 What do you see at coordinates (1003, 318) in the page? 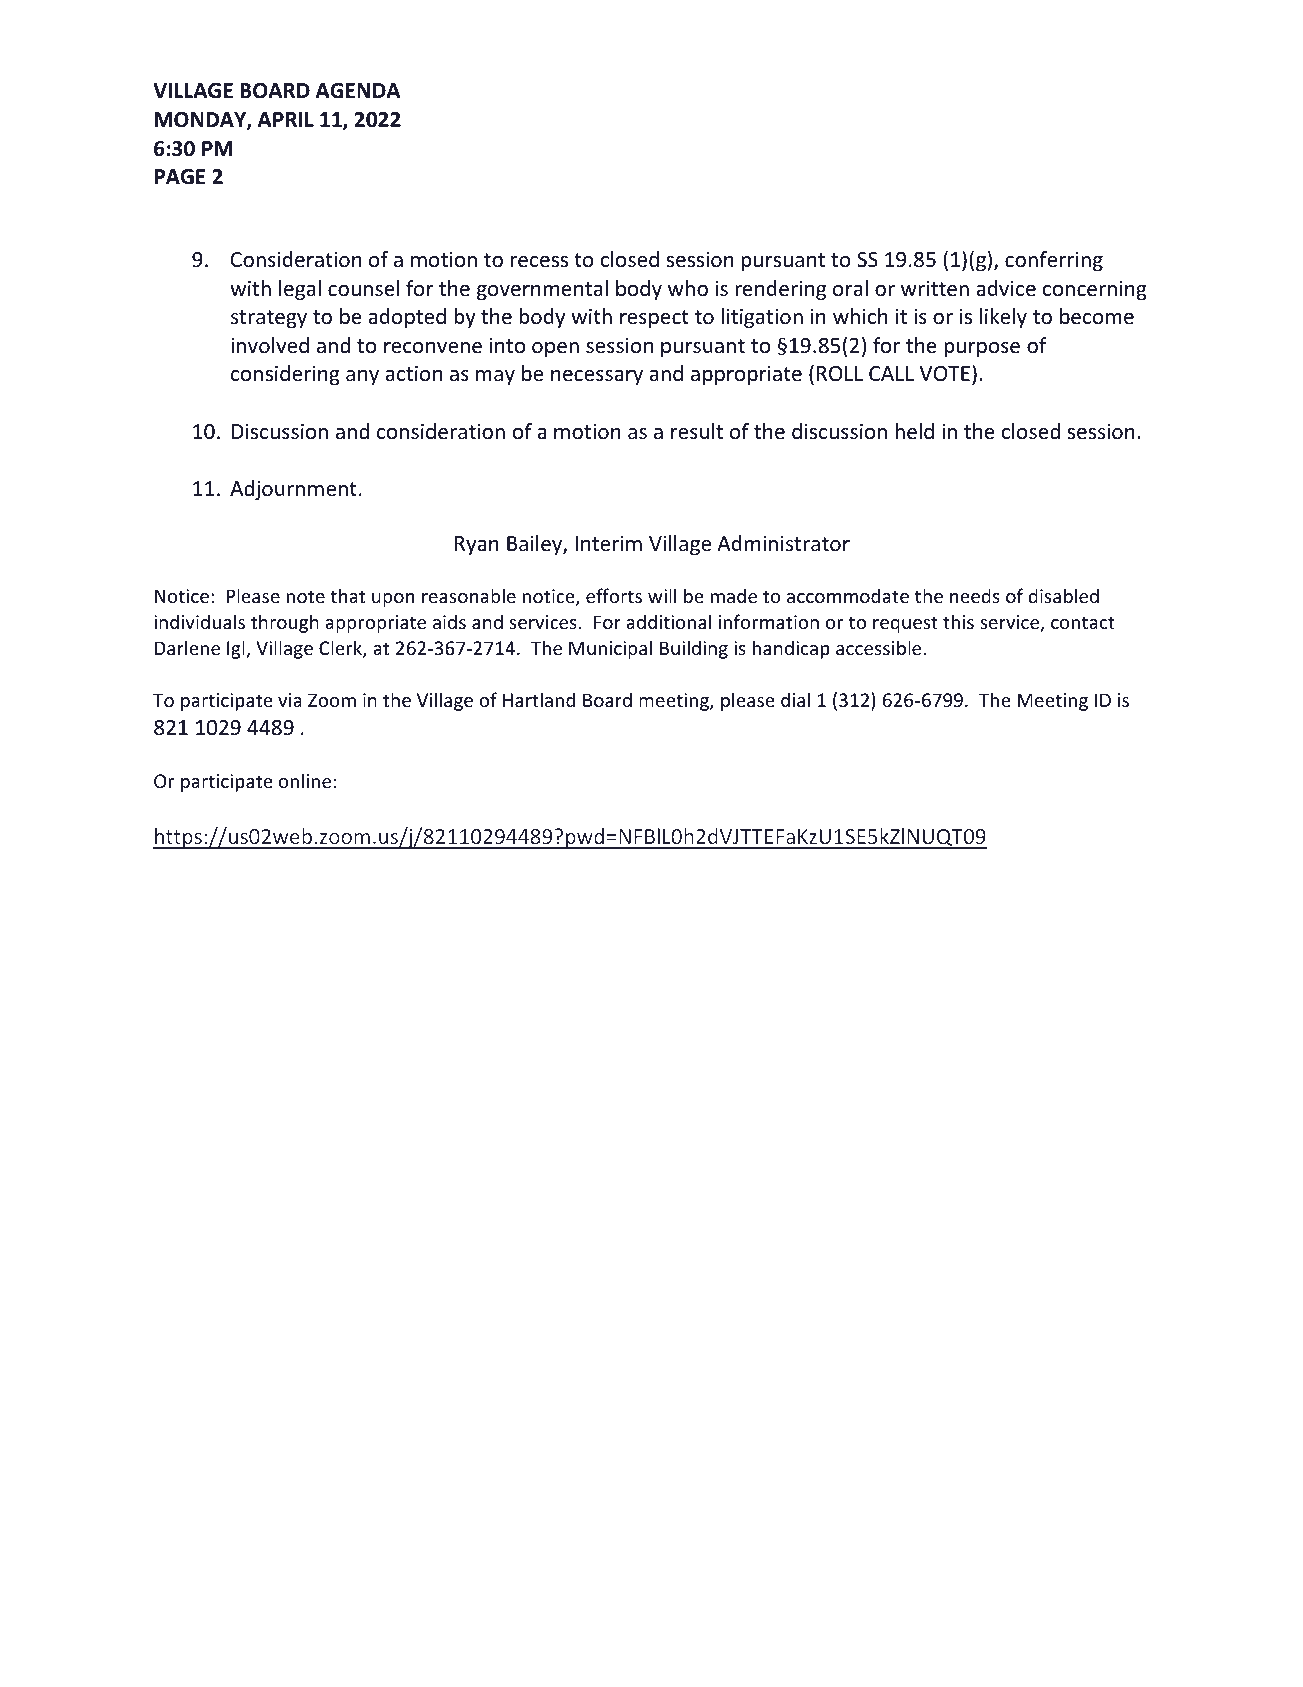
I see `likely` at bounding box center [1003, 318].
